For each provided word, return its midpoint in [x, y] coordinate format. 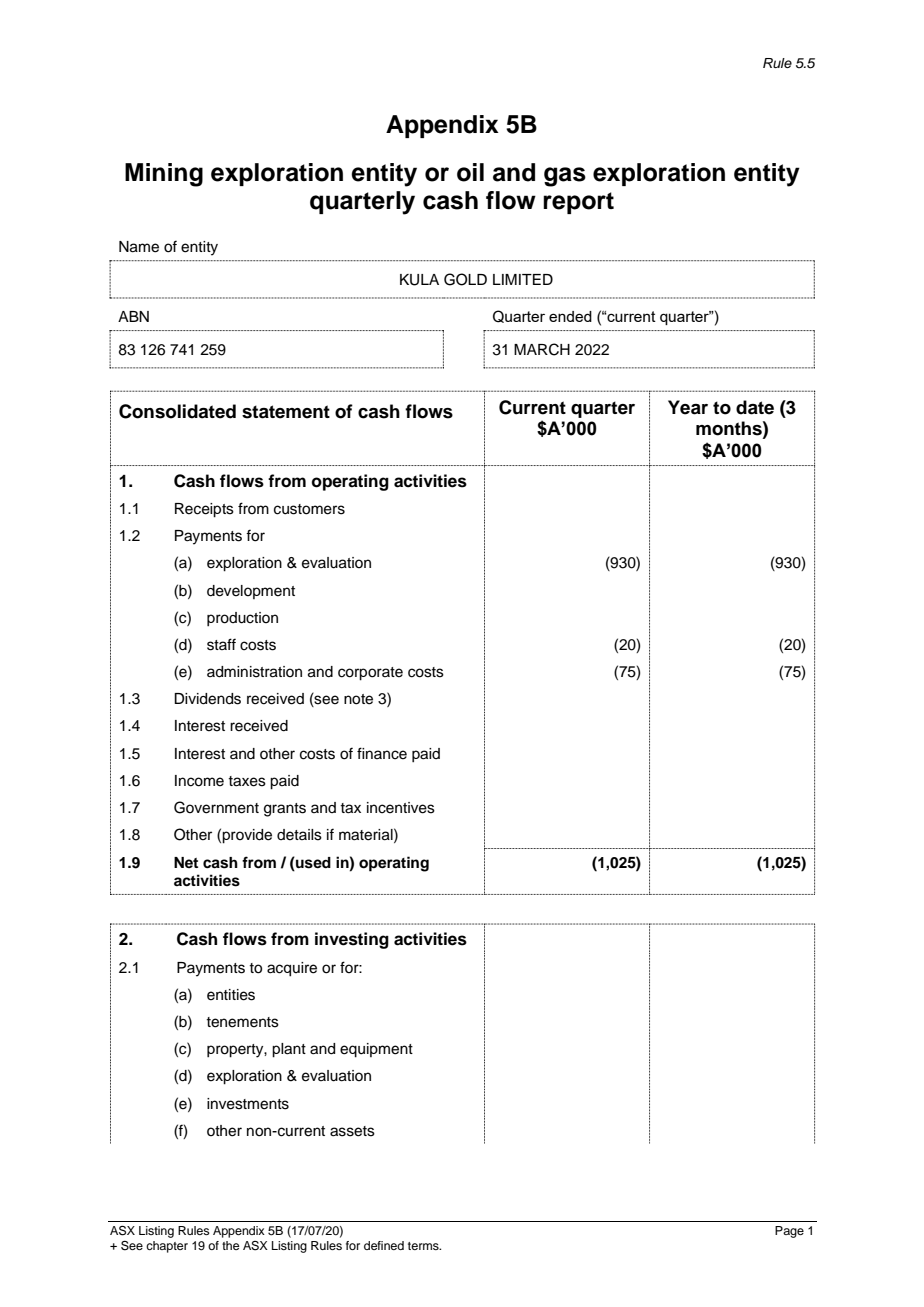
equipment [376, 1050]
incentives [401, 808]
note [358, 699]
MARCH [542, 349]
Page [789, 1232]
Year [688, 407]
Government [216, 807]
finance [382, 753]
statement [286, 412]
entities [231, 995]
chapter [167, 1247]
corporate [370, 674]
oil [470, 172]
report [578, 203]
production [242, 619]
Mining [164, 175]
